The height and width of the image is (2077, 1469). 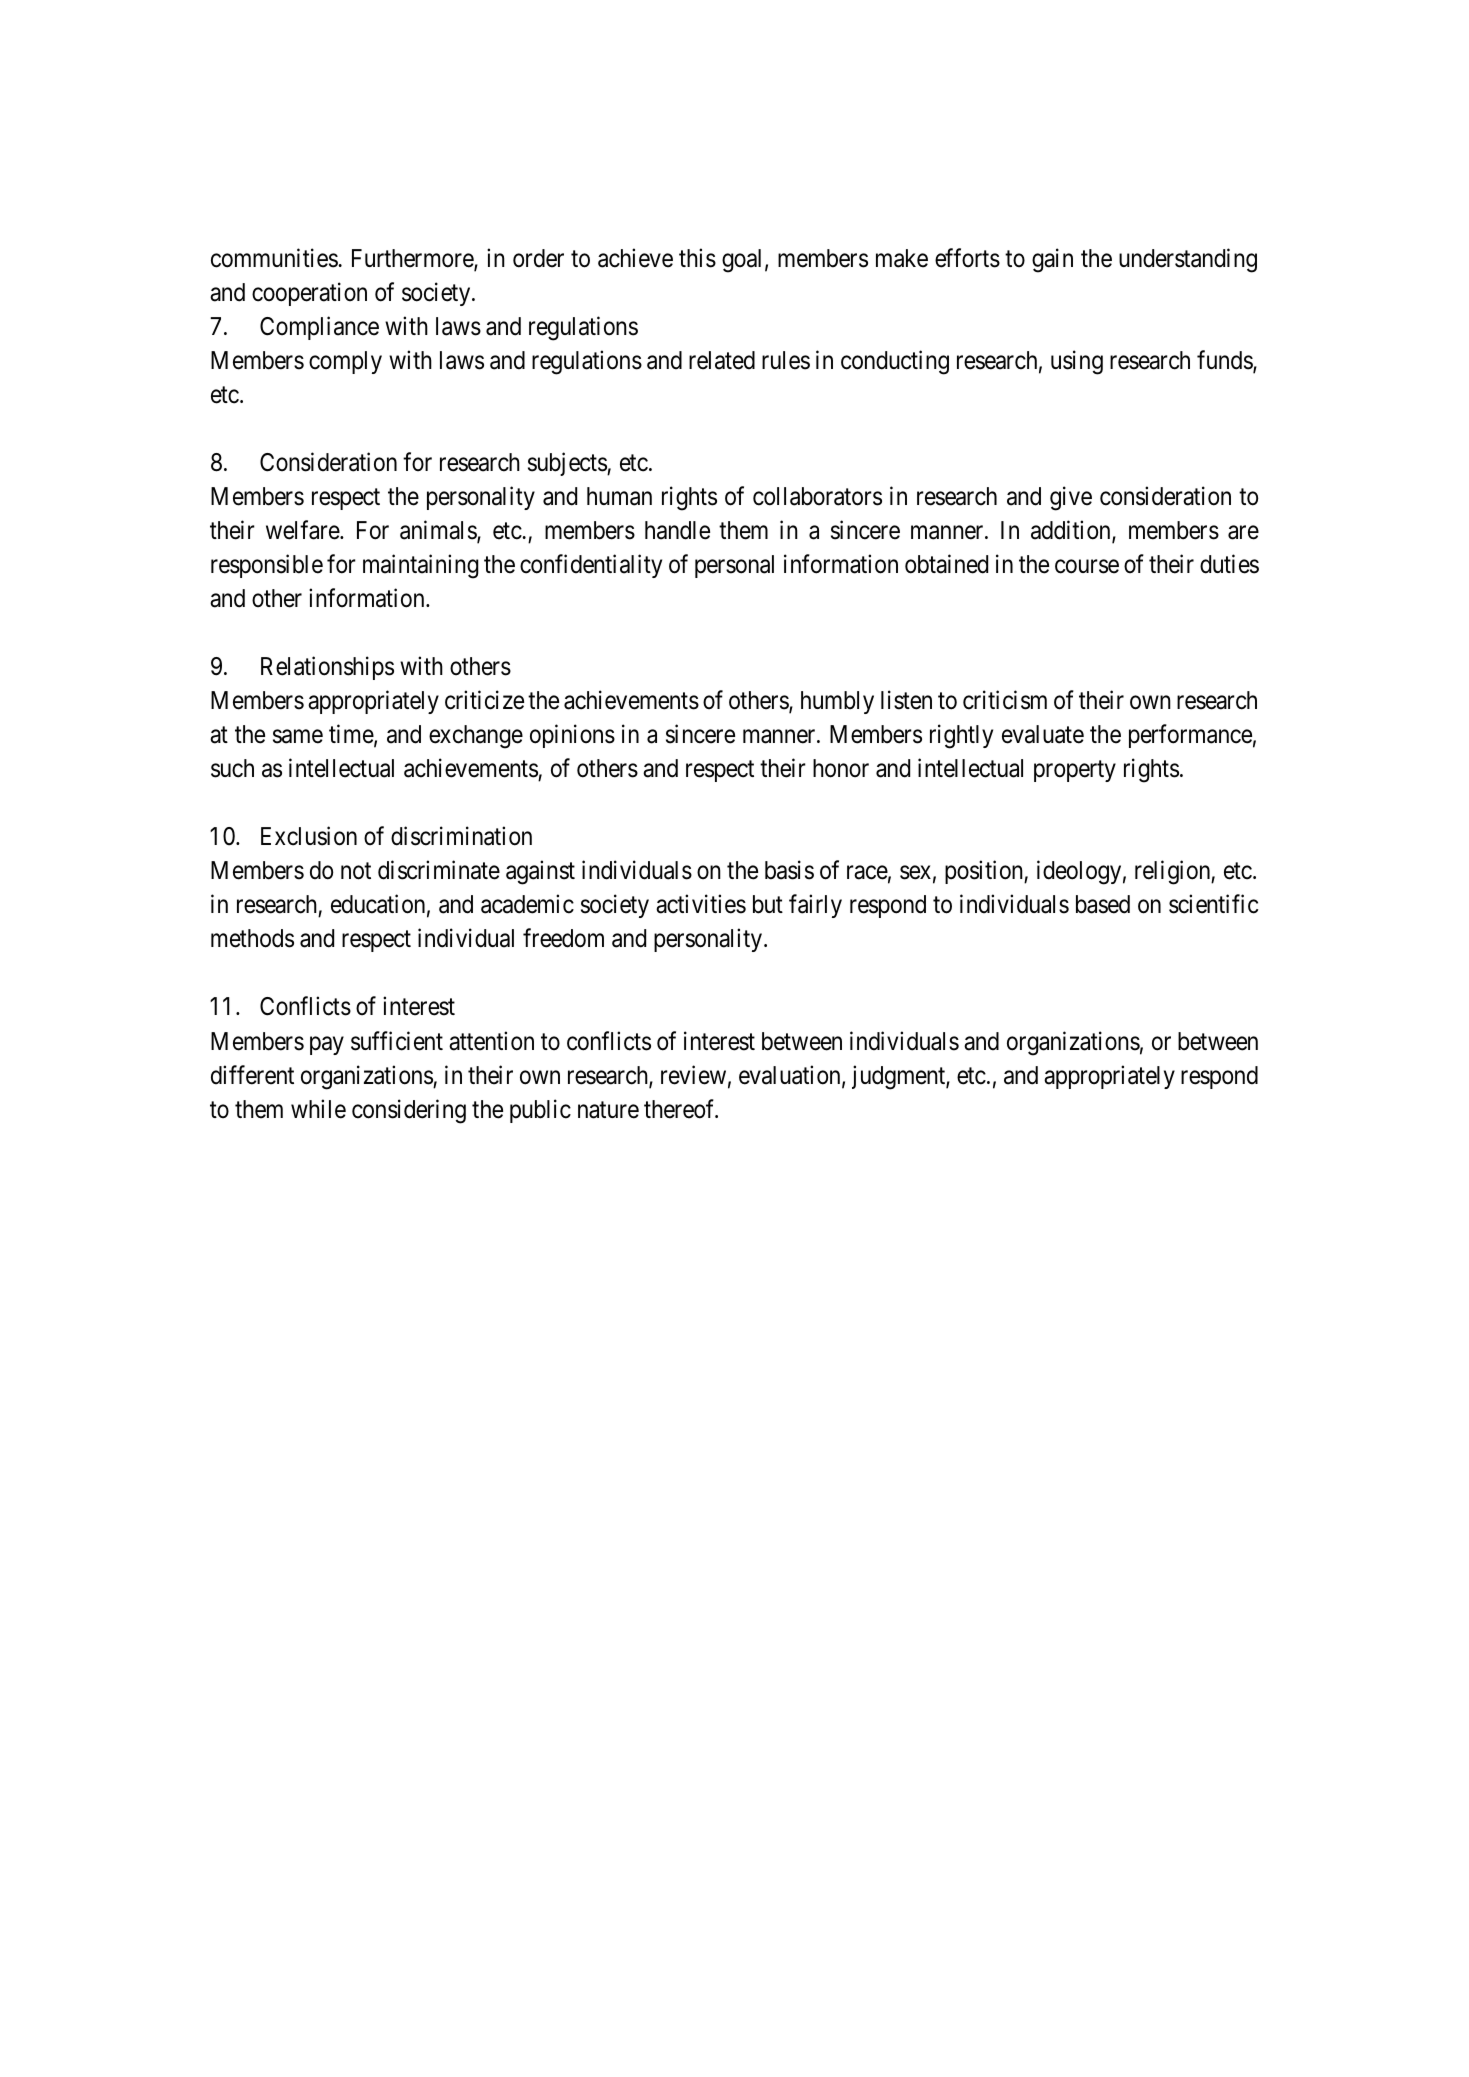 I want to click on maintaining, so click(x=421, y=566).
